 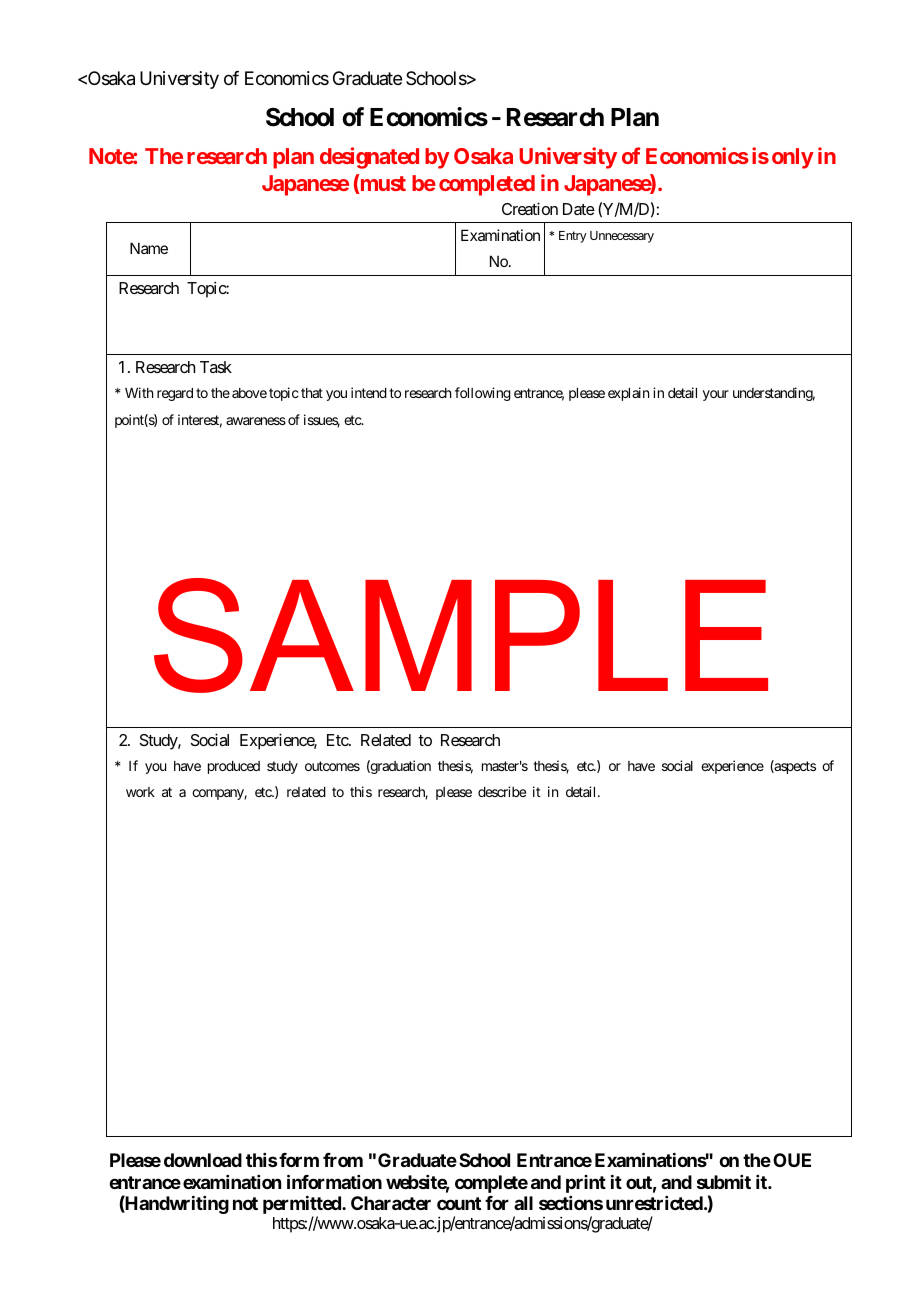 What do you see at coordinates (530, 208) in the screenshot?
I see `Creation` at bounding box center [530, 208].
